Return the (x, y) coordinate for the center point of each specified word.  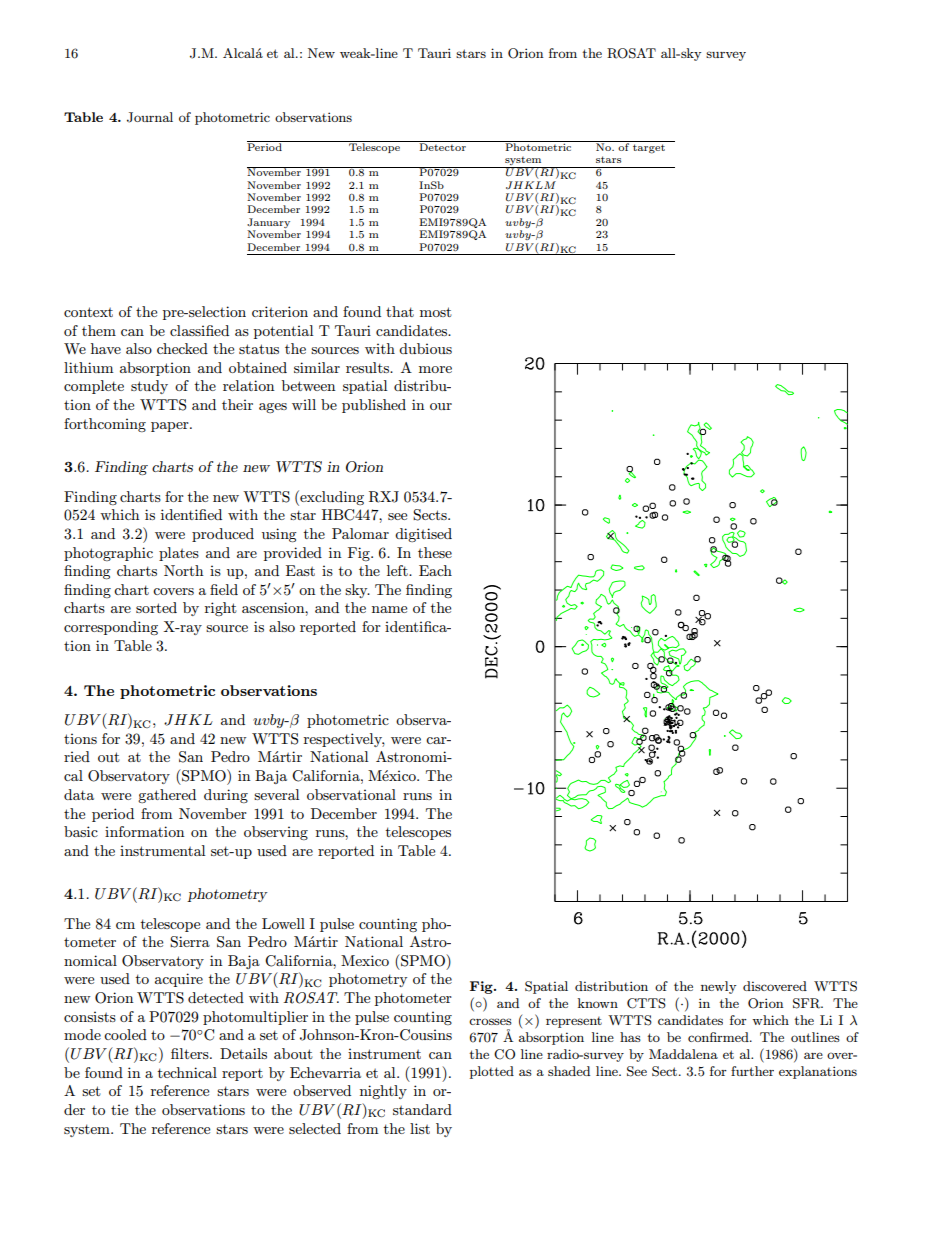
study (149, 387)
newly (718, 987)
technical (187, 1072)
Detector (442, 146)
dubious (425, 348)
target (649, 149)
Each (435, 570)
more (435, 369)
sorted (156, 607)
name (389, 609)
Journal (150, 117)
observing (276, 833)
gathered (167, 796)
